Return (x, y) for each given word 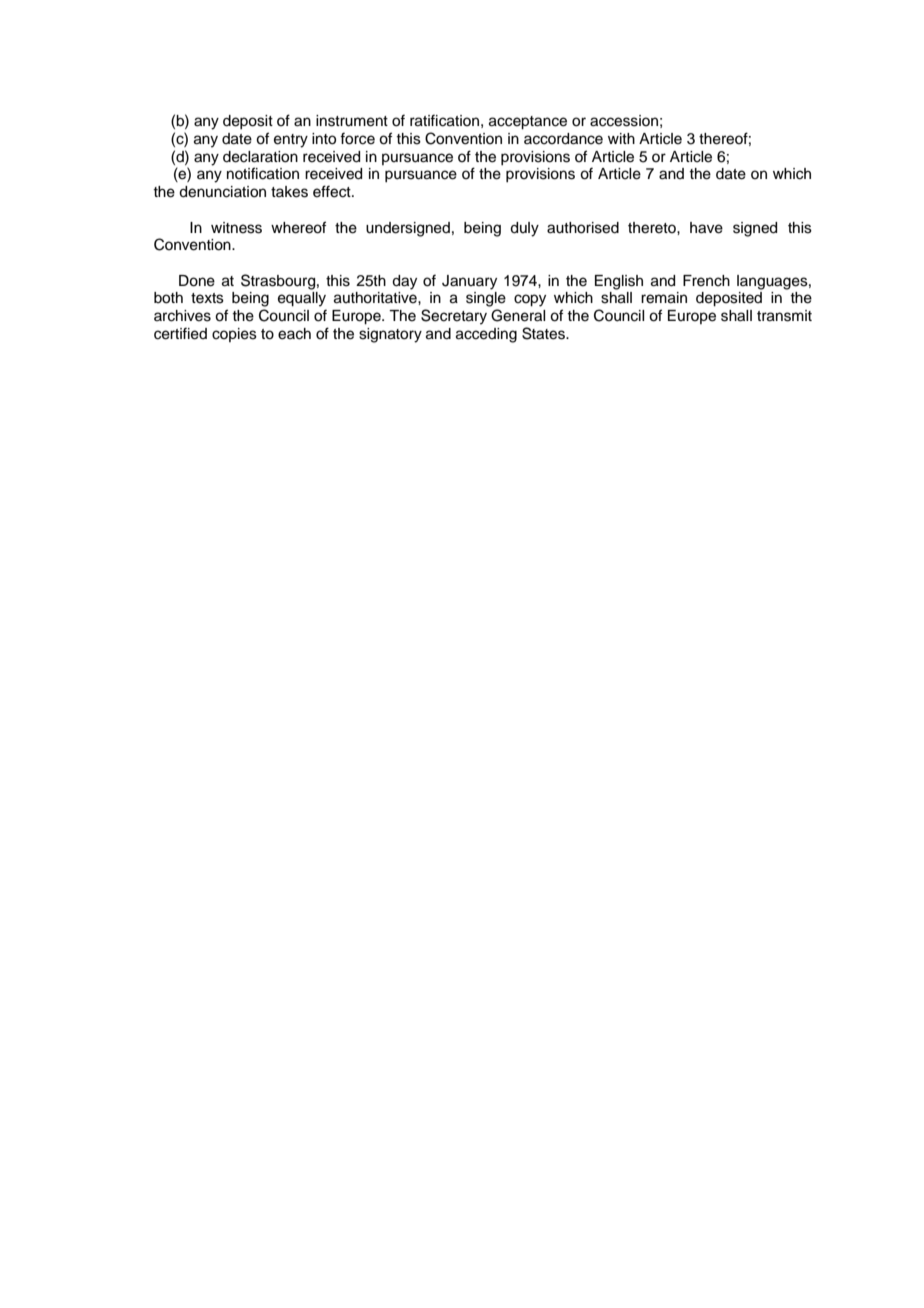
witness (236, 228)
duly (524, 229)
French (706, 281)
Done (197, 281)
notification (263, 173)
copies (234, 335)
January (469, 282)
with (621, 138)
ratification (444, 120)
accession (624, 121)
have (706, 228)
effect (333, 191)
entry (291, 141)
